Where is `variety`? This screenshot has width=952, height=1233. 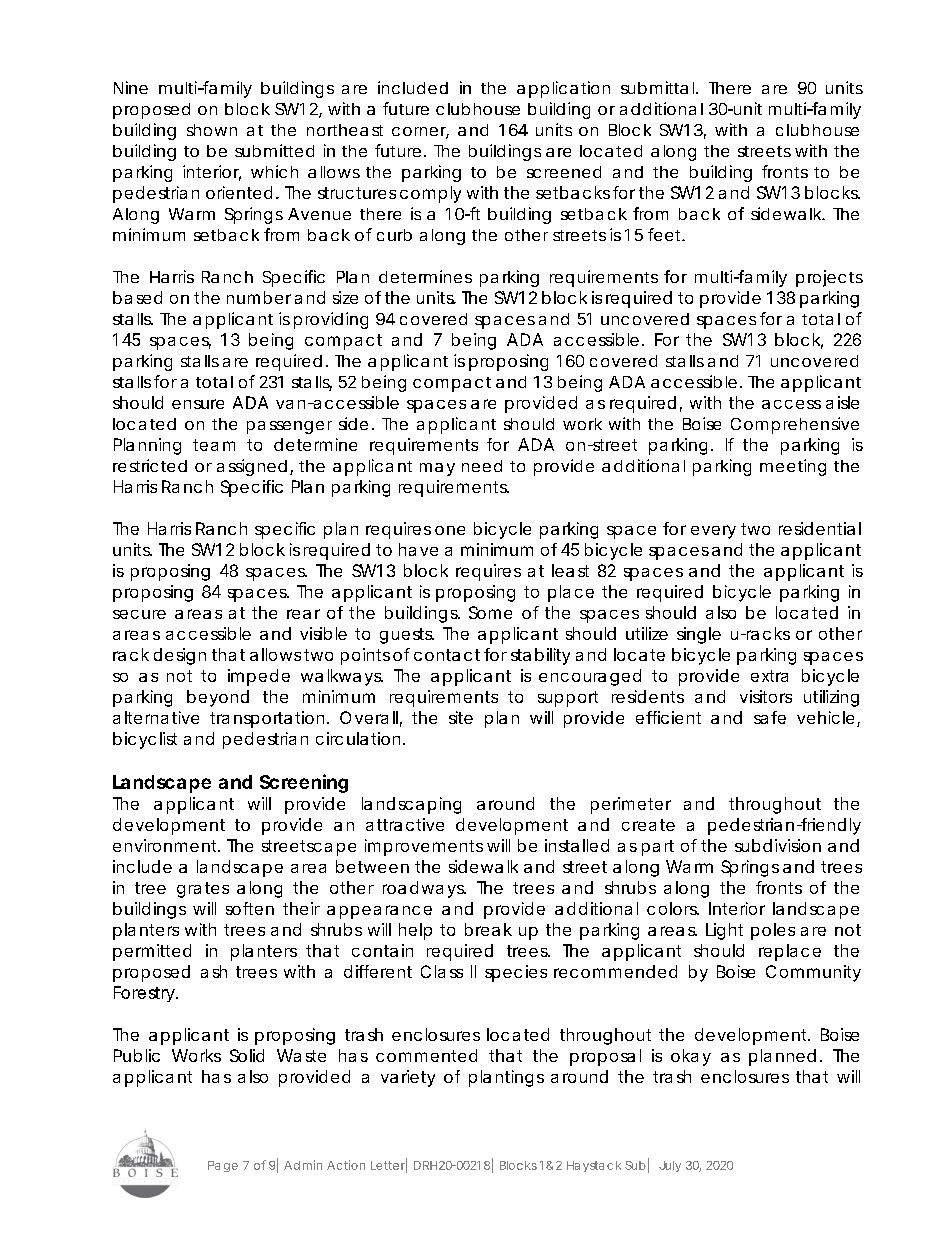
variety is located at coordinates (408, 1078).
